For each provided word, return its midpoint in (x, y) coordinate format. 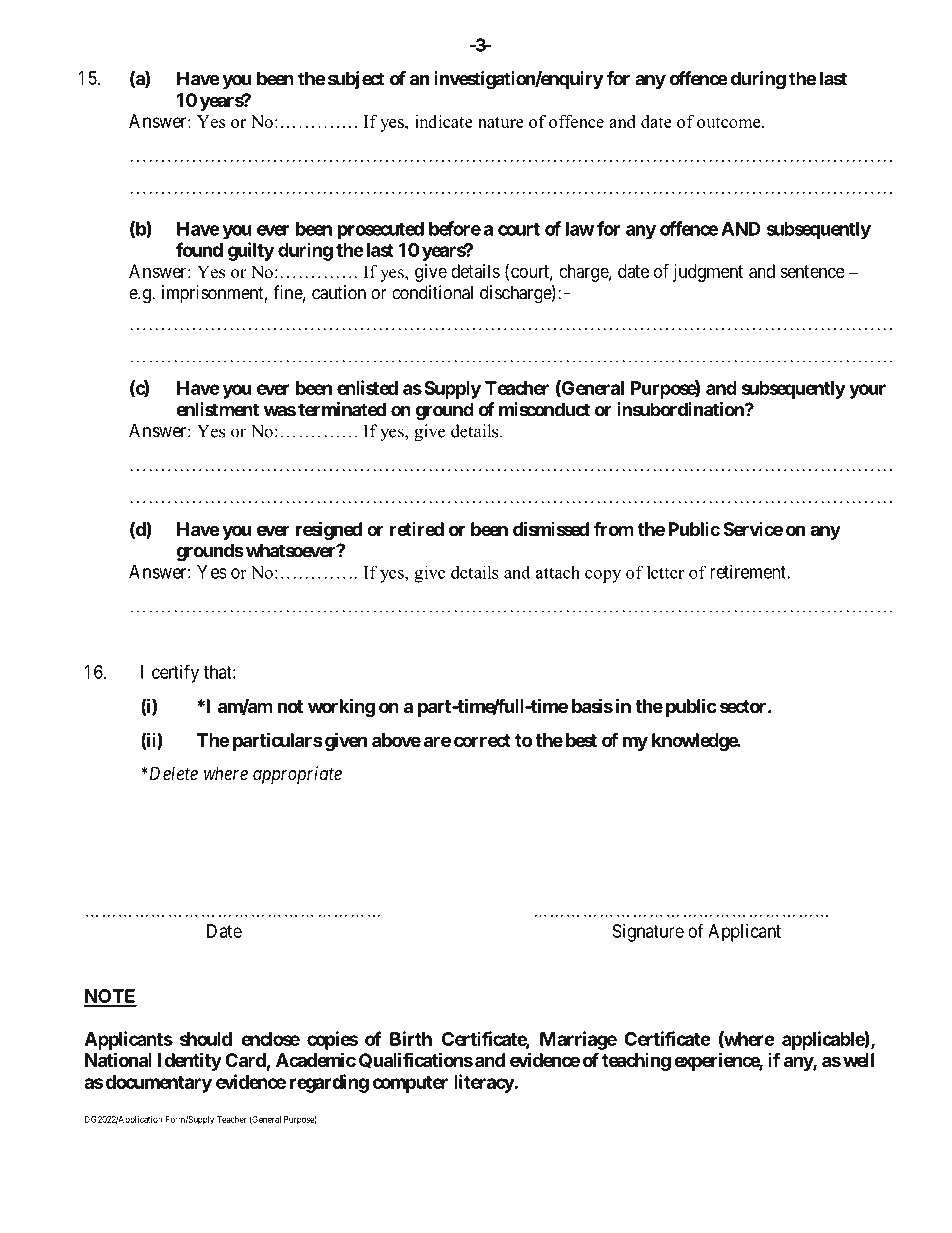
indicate (444, 121)
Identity (190, 1061)
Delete (172, 773)
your (867, 391)
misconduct (544, 409)
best (581, 740)
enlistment (217, 409)
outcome (730, 122)
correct (482, 740)
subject (356, 80)
